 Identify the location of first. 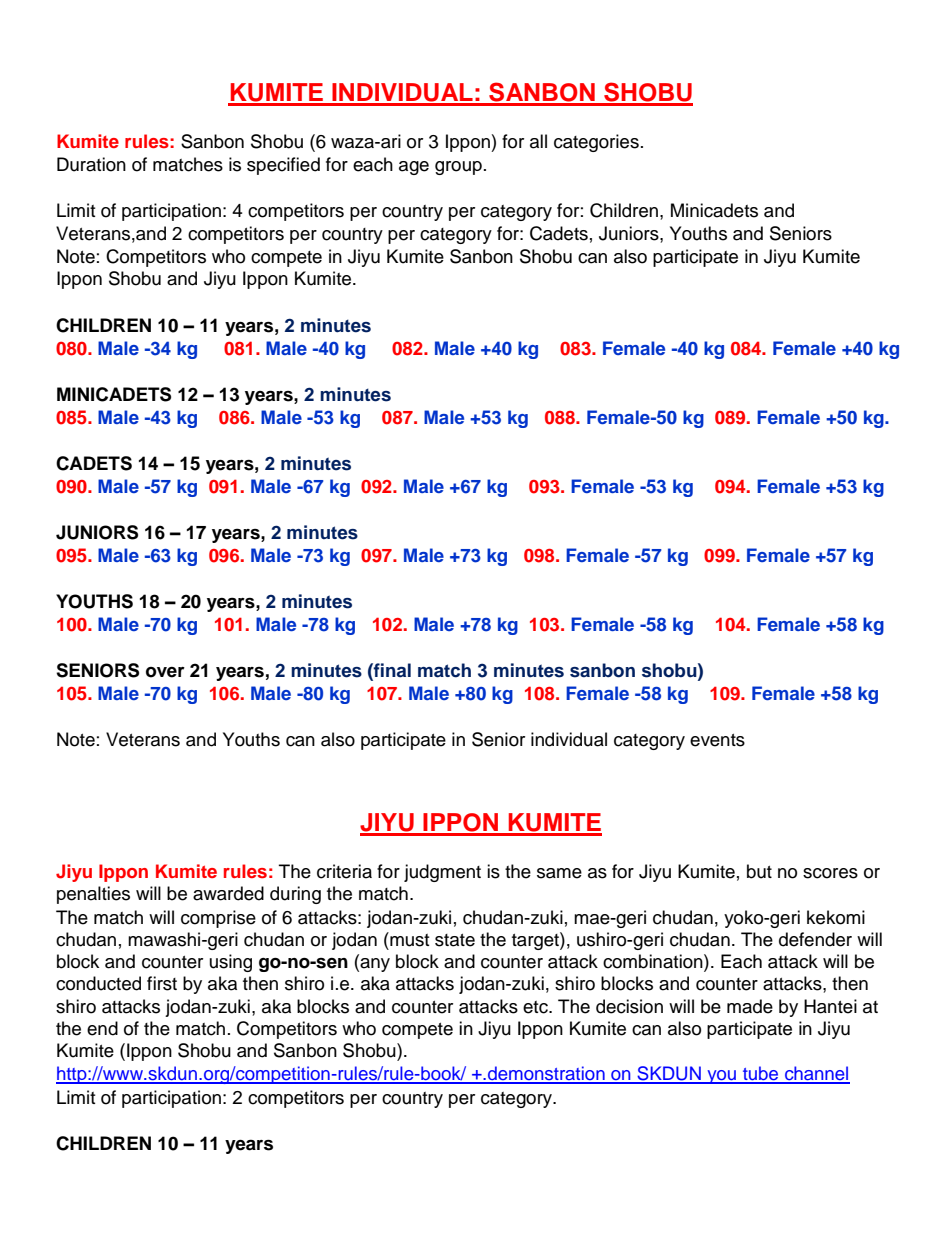
(162, 983).
